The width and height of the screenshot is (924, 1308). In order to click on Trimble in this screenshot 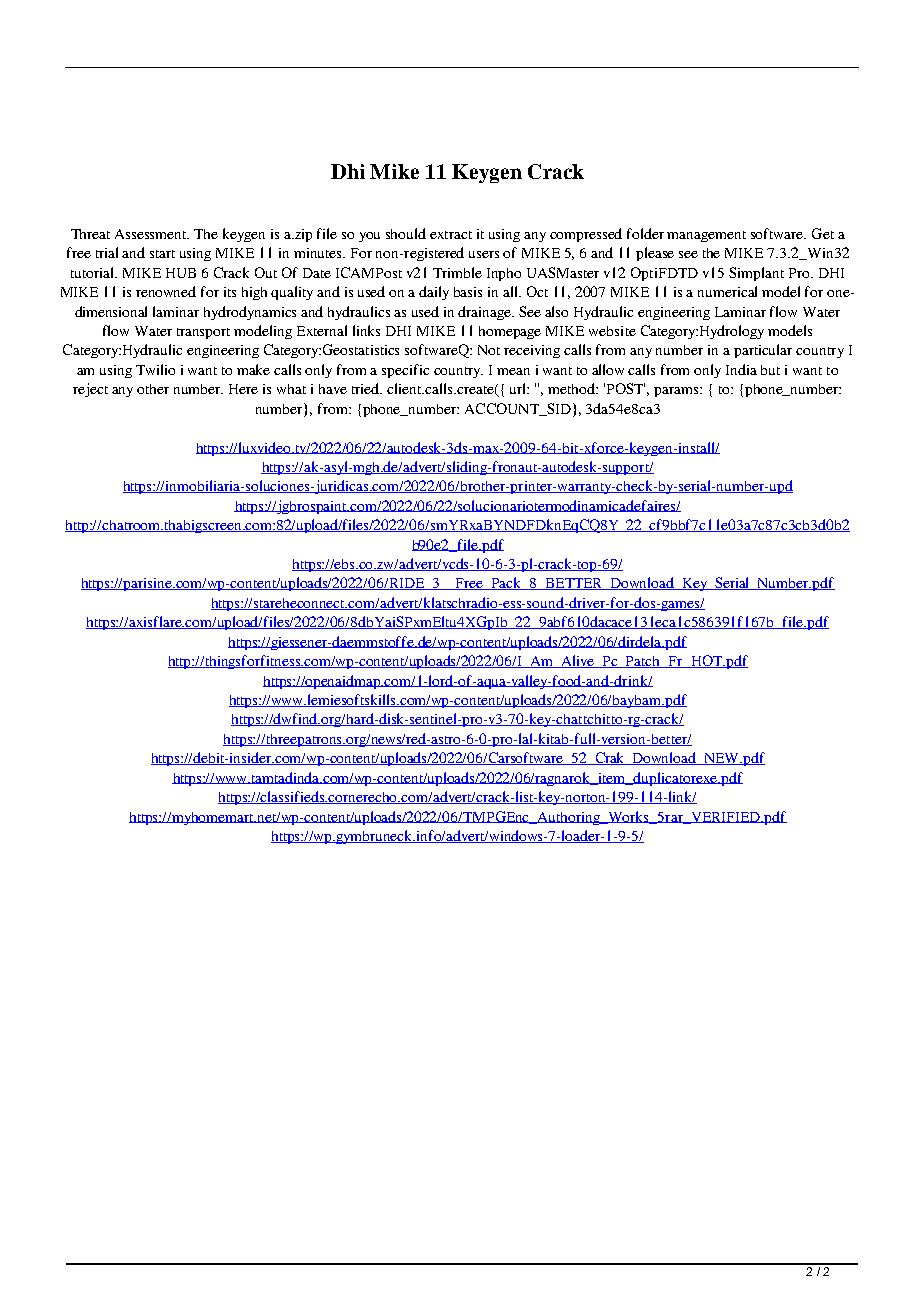, I will do `click(457, 272)`.
